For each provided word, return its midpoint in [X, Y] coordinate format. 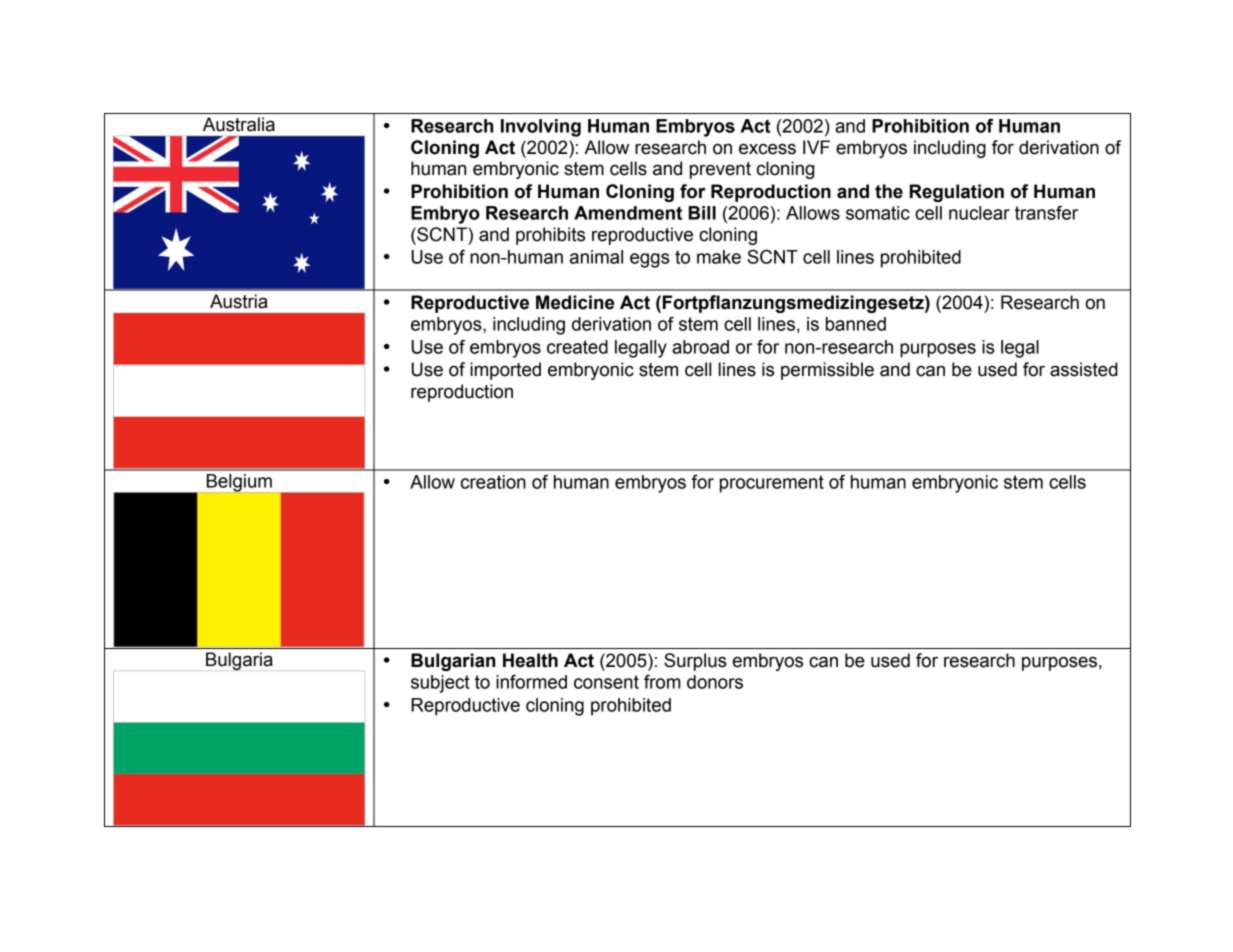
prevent [720, 170]
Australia [239, 124]
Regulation [957, 193]
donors [715, 682]
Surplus [695, 662]
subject [440, 684]
